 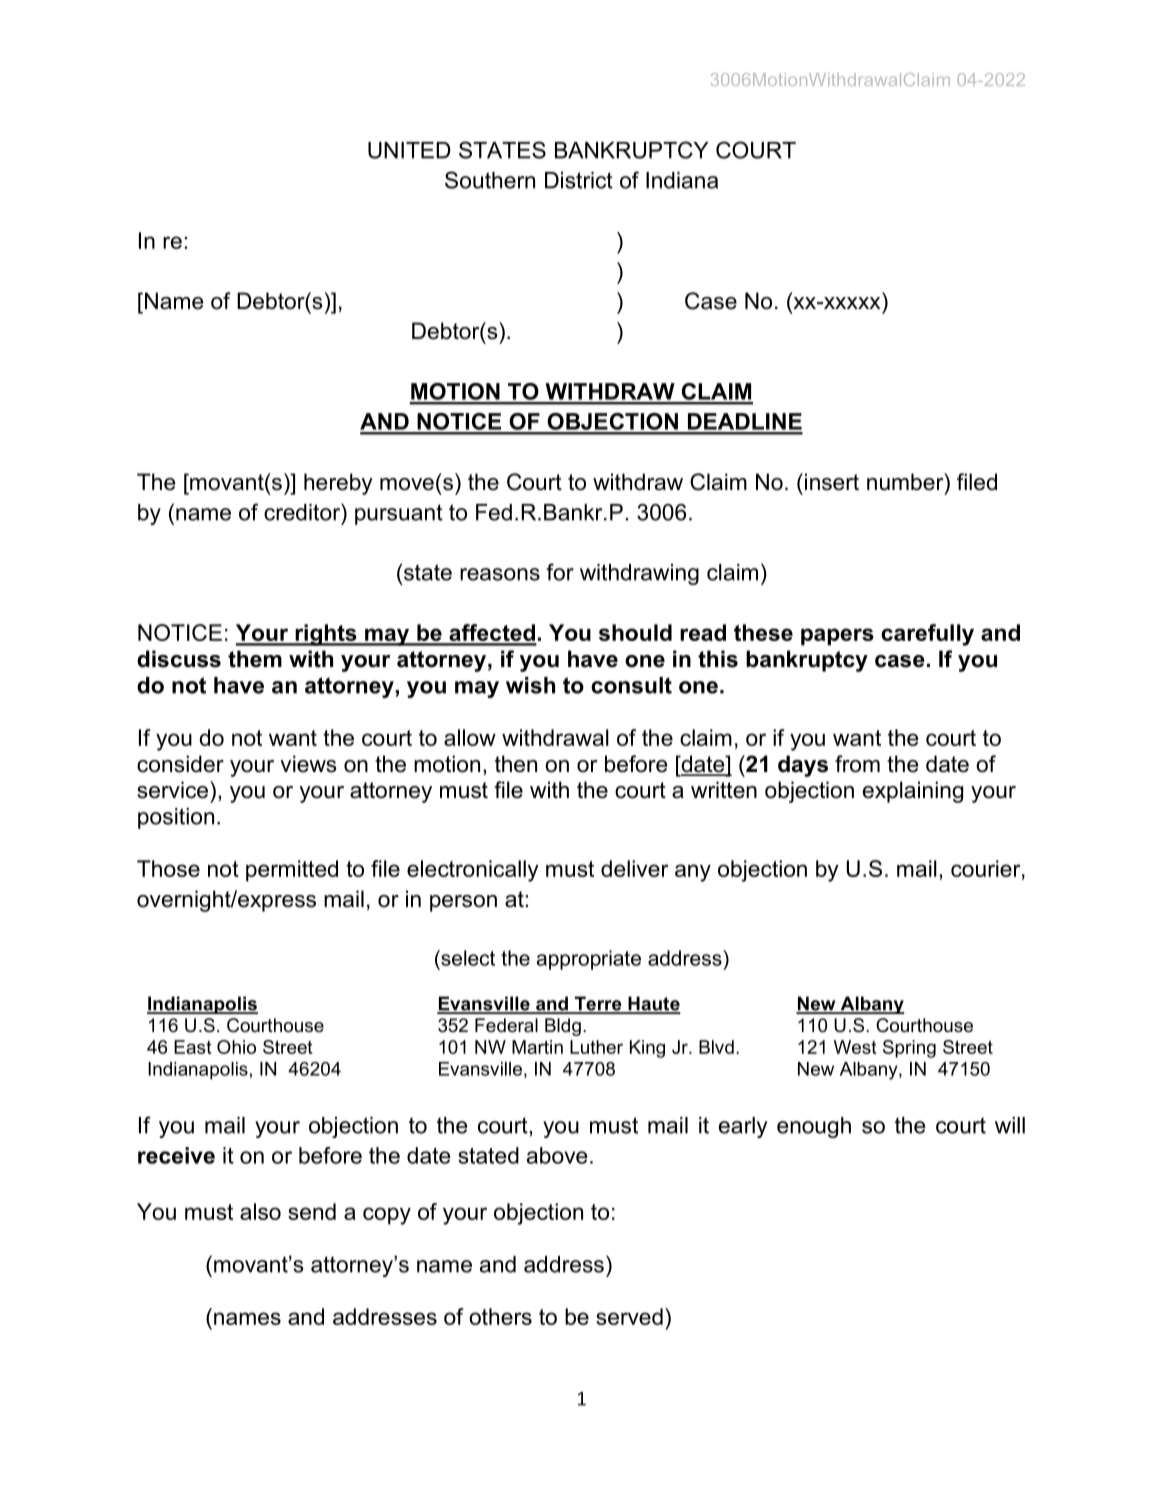 I want to click on Southern, so click(x=490, y=180).
